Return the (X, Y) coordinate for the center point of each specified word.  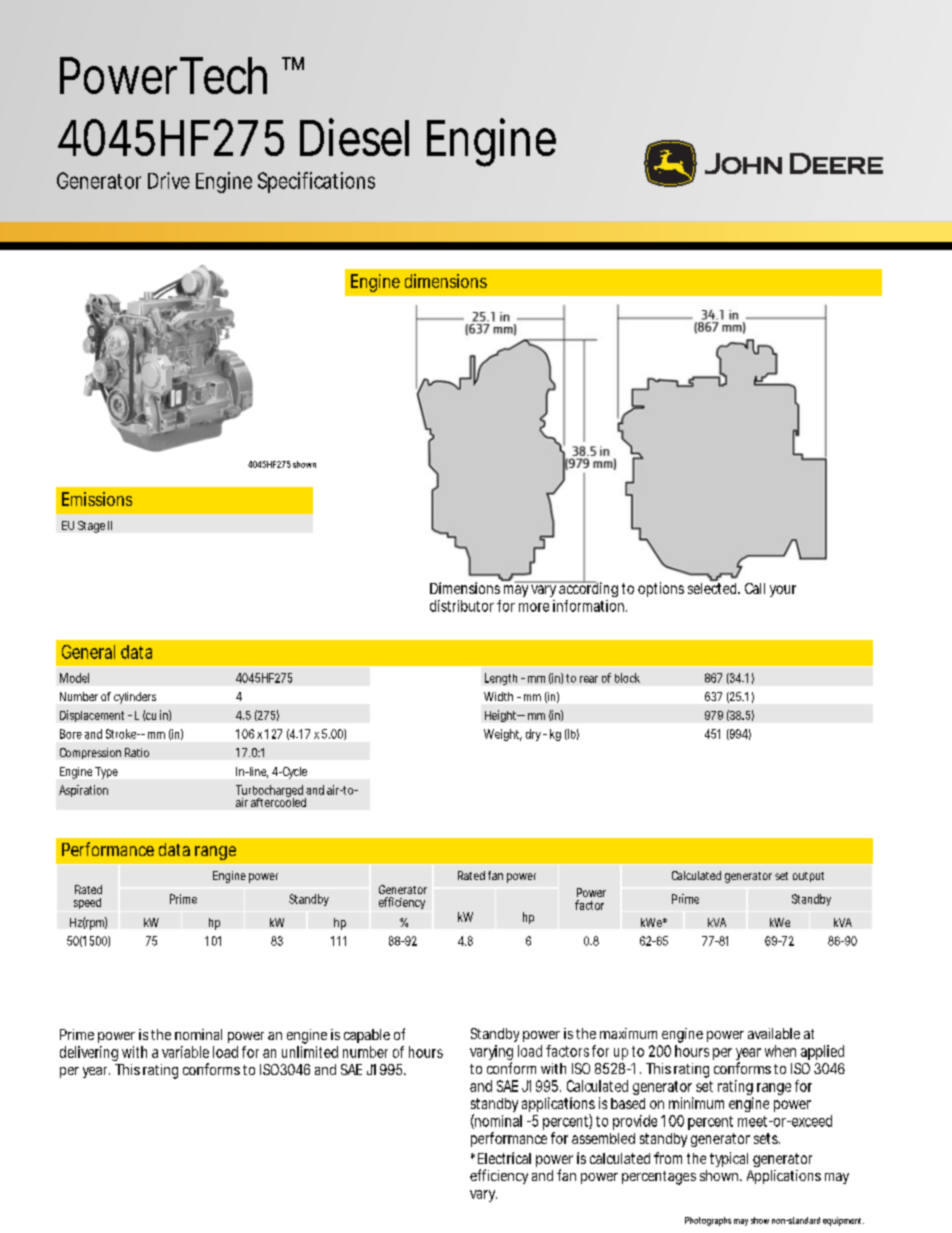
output (808, 877)
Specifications (316, 182)
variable (185, 1052)
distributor (462, 606)
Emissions (97, 499)
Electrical (504, 1158)
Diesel (354, 137)
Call (755, 588)
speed (87, 903)
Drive (169, 180)
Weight (503, 735)
